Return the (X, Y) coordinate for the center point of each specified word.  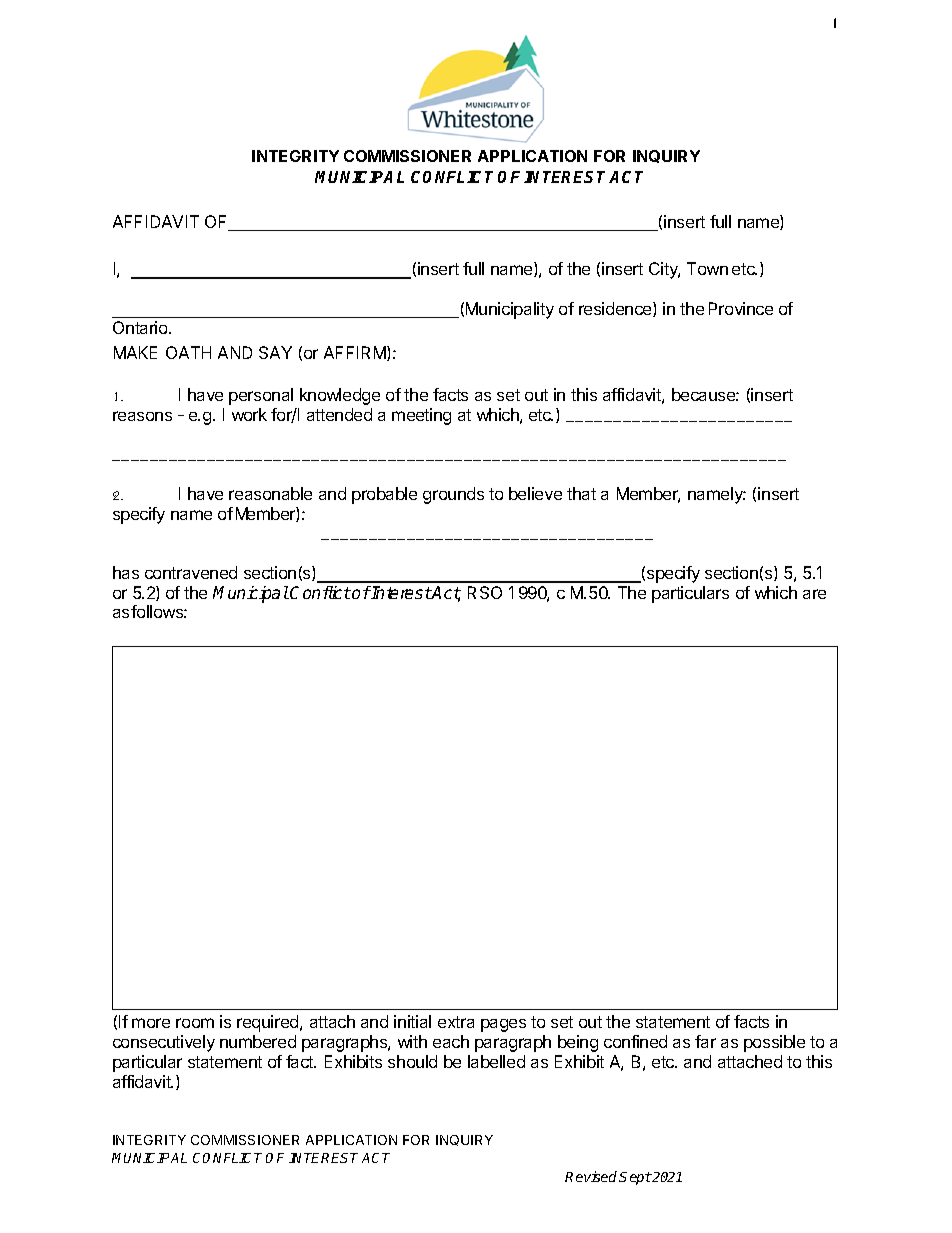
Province (741, 308)
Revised (592, 1176)
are (814, 594)
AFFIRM (356, 353)
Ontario (141, 327)
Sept (635, 1178)
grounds (453, 495)
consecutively (164, 1043)
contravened (191, 572)
